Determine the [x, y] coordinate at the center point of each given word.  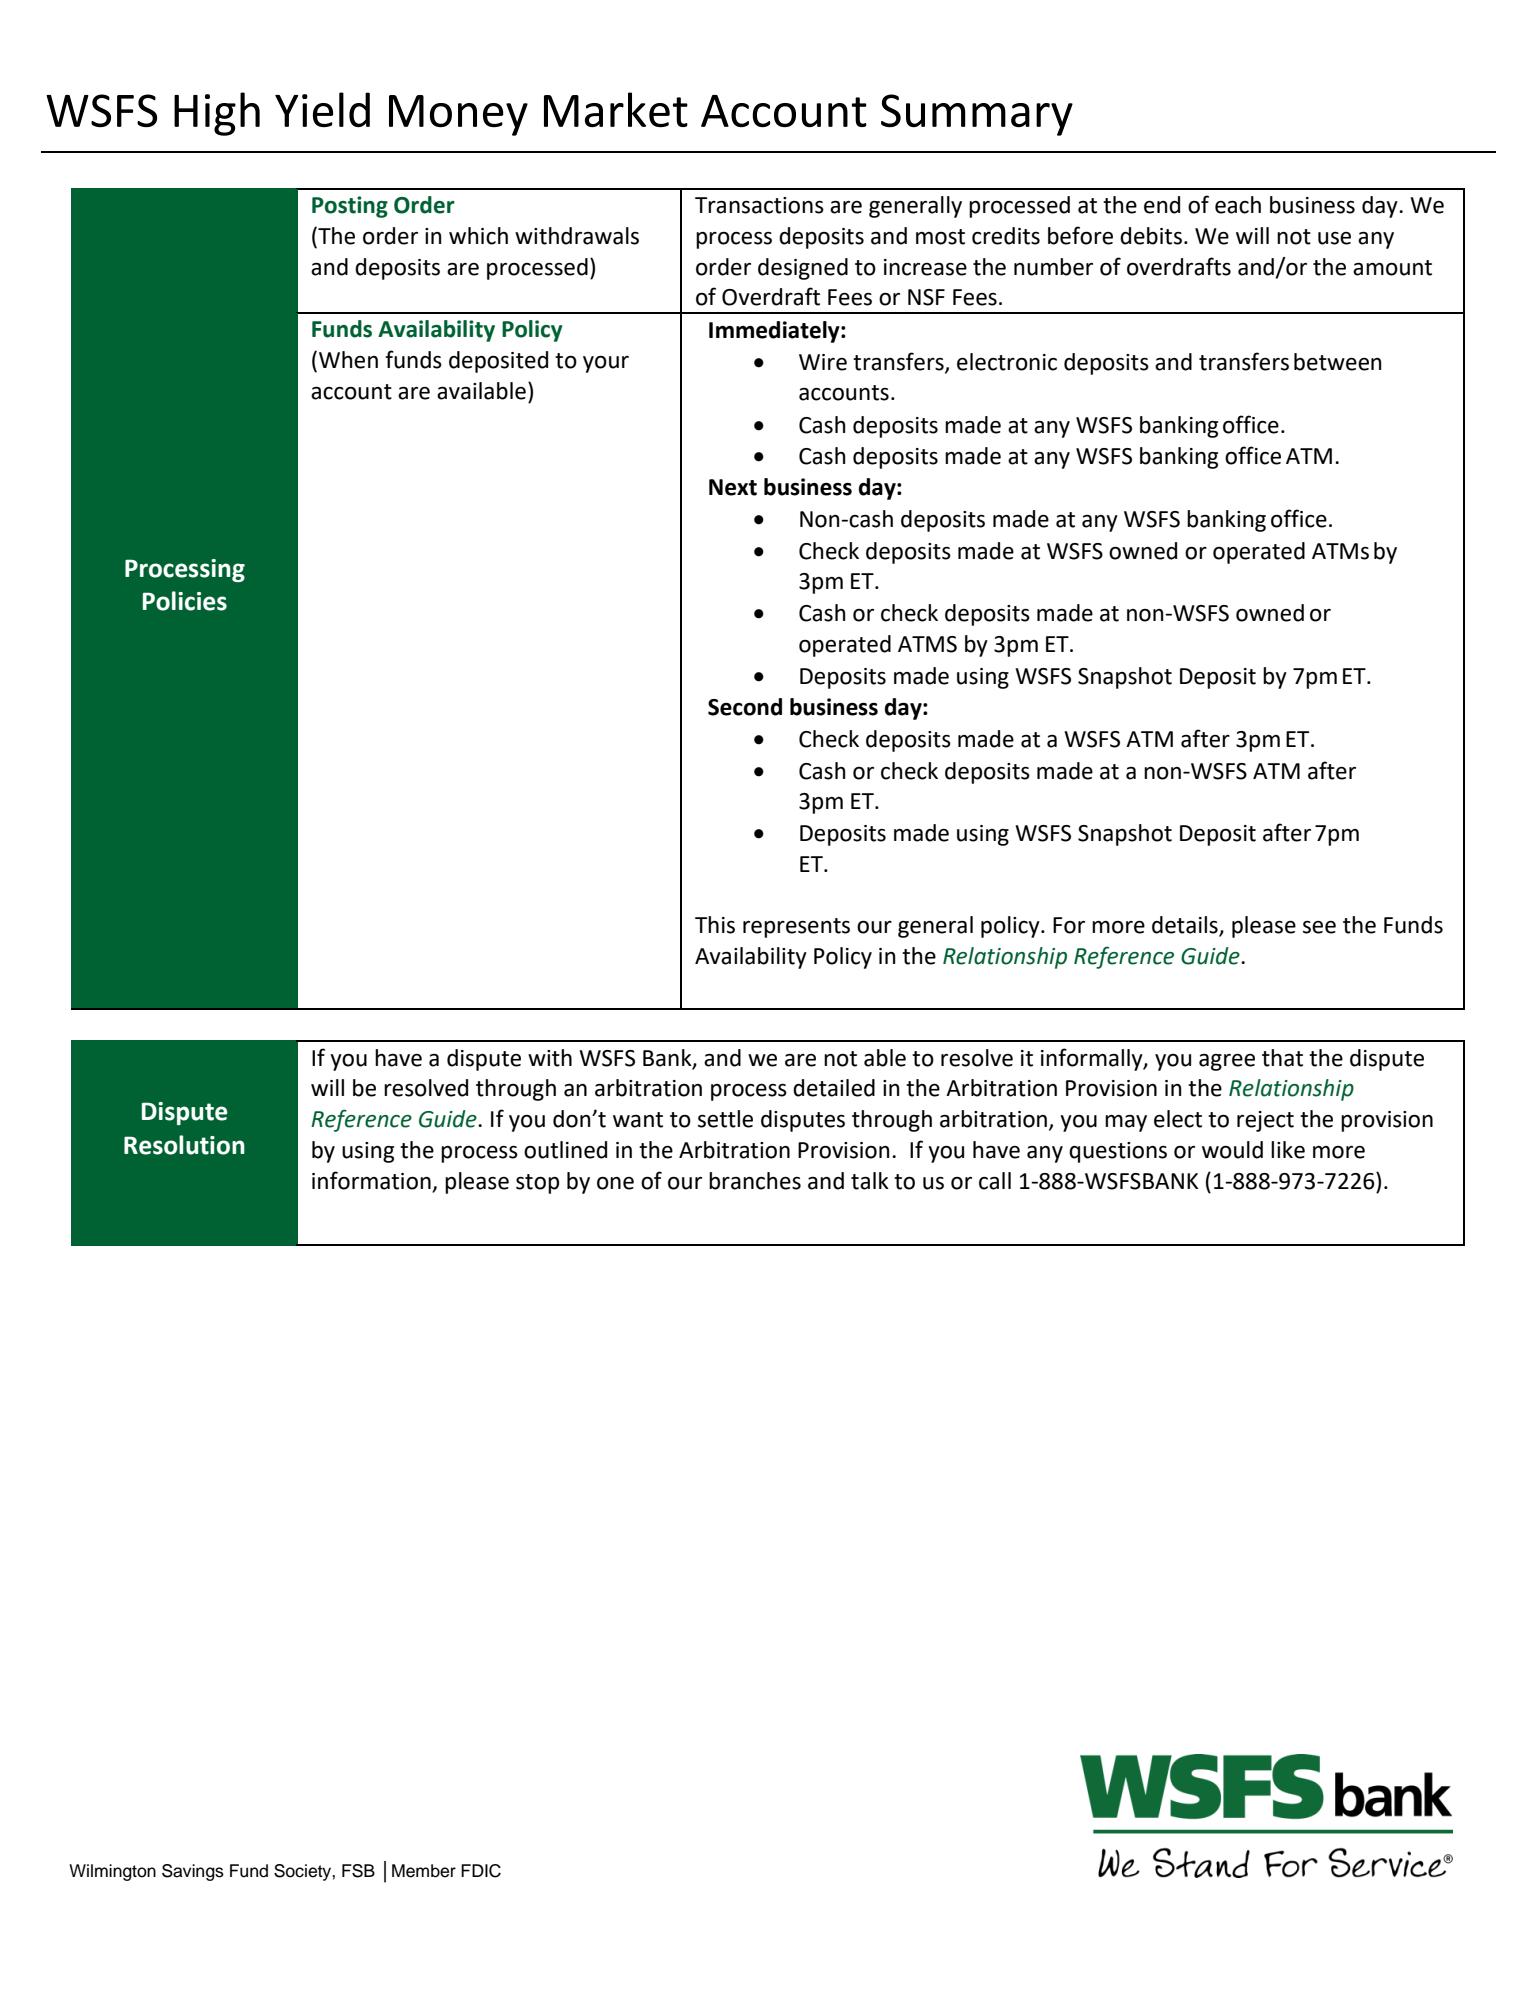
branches [755, 1181]
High [217, 114]
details [1186, 926]
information [371, 1180]
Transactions [759, 205]
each [1238, 205]
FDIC [481, 1871]
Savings [193, 1872]
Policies [185, 601]
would [1232, 1150]
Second [745, 707]
